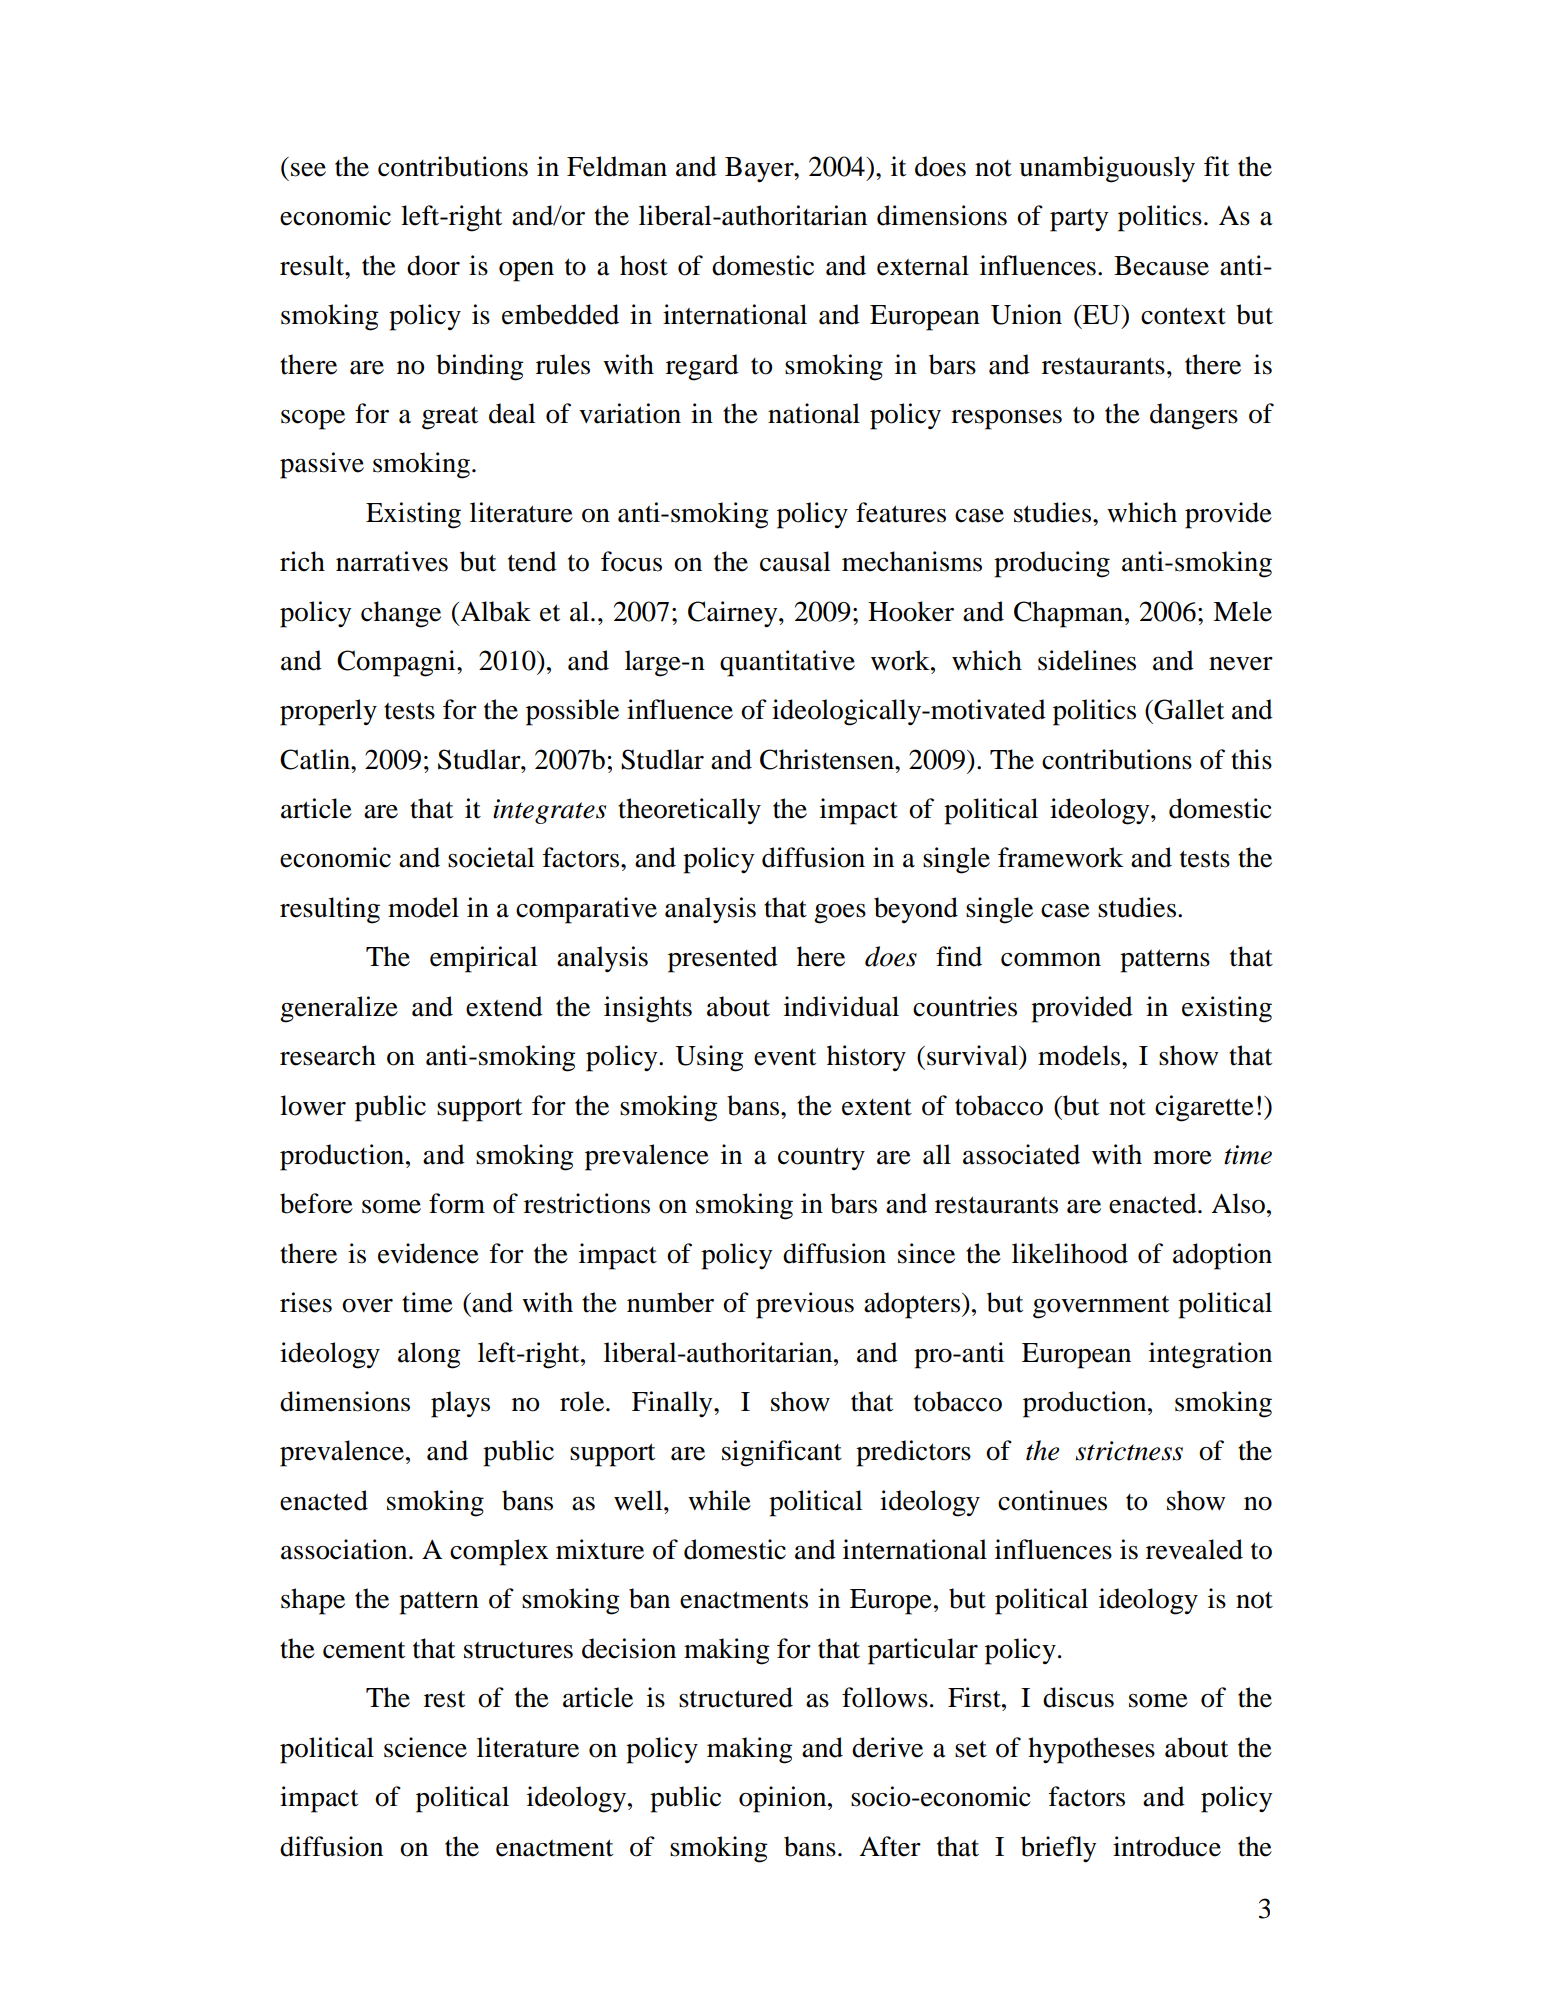 The height and width of the document is (2011, 1554). I want to click on strictness, so click(1129, 1451).
